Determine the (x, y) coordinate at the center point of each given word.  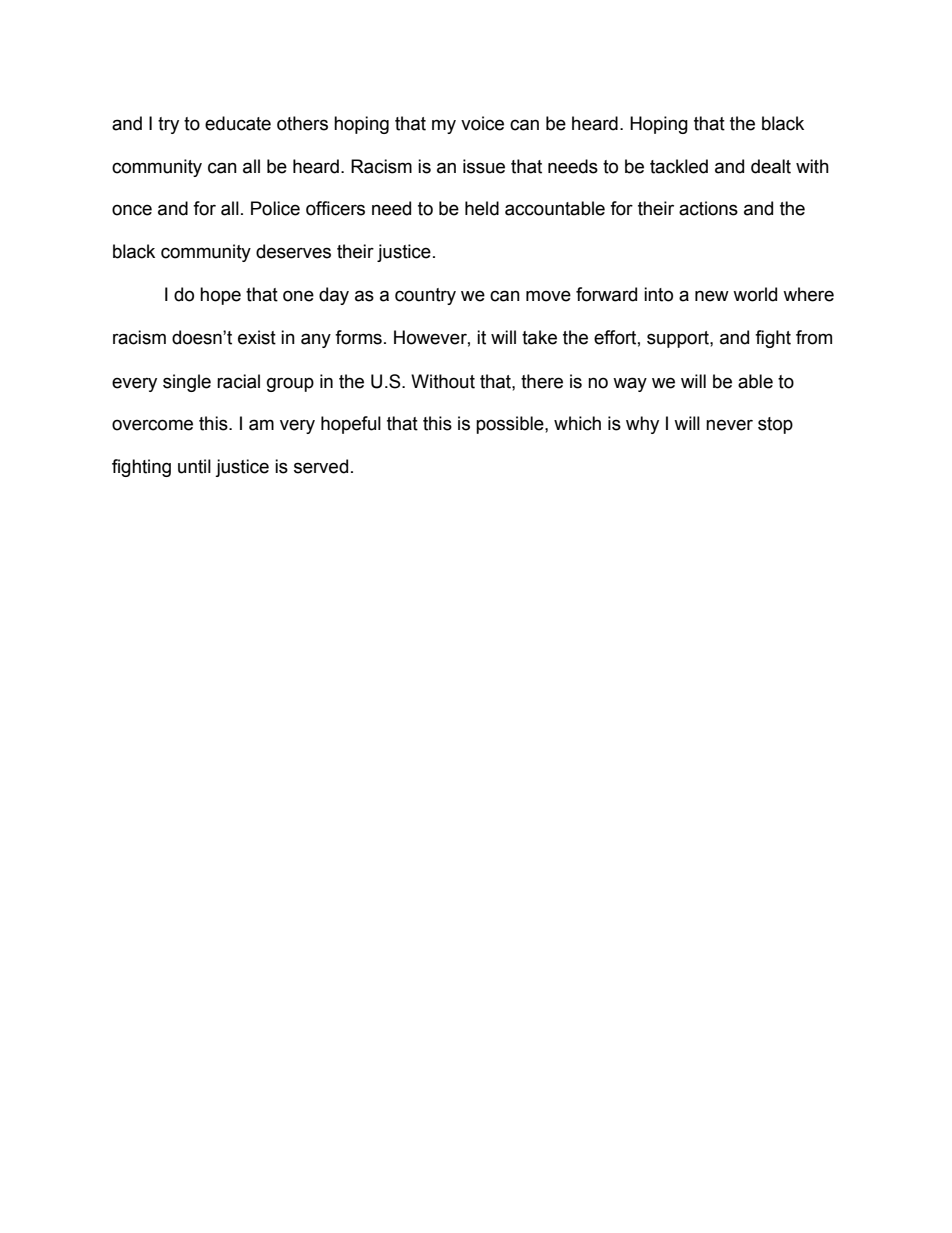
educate (238, 123)
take (539, 337)
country (425, 296)
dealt (771, 166)
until (194, 466)
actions (708, 208)
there (542, 381)
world (755, 294)
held (482, 208)
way (630, 384)
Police (275, 208)
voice (482, 123)
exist (257, 337)
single (187, 383)
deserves (293, 251)
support (679, 339)
